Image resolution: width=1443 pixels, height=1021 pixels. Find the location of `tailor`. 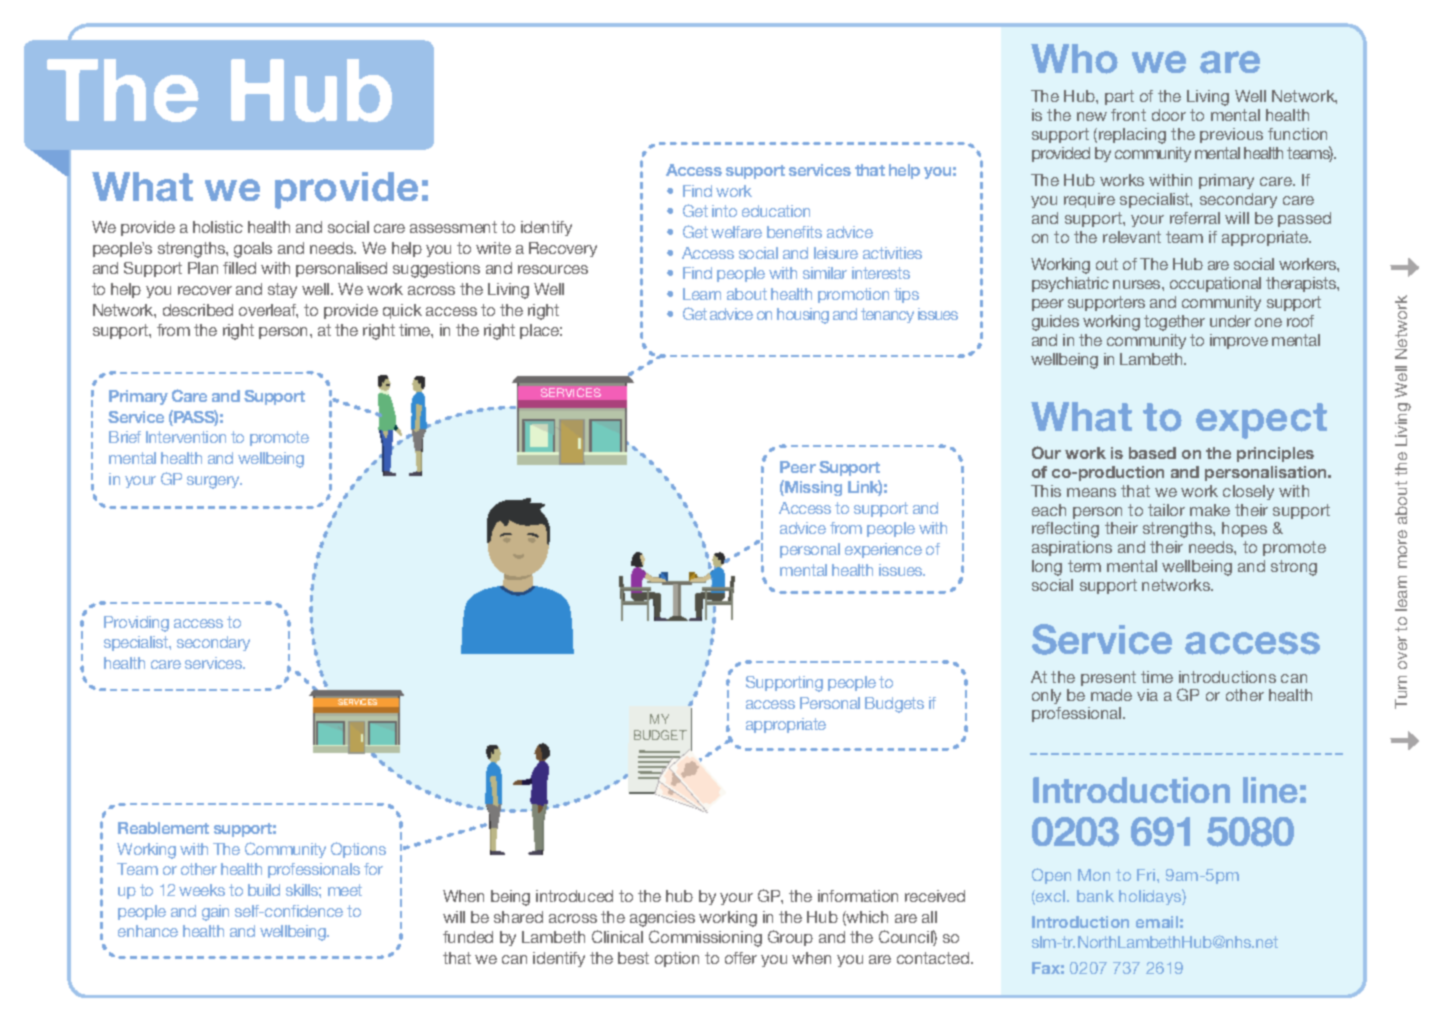

tailor is located at coordinates (1166, 510).
